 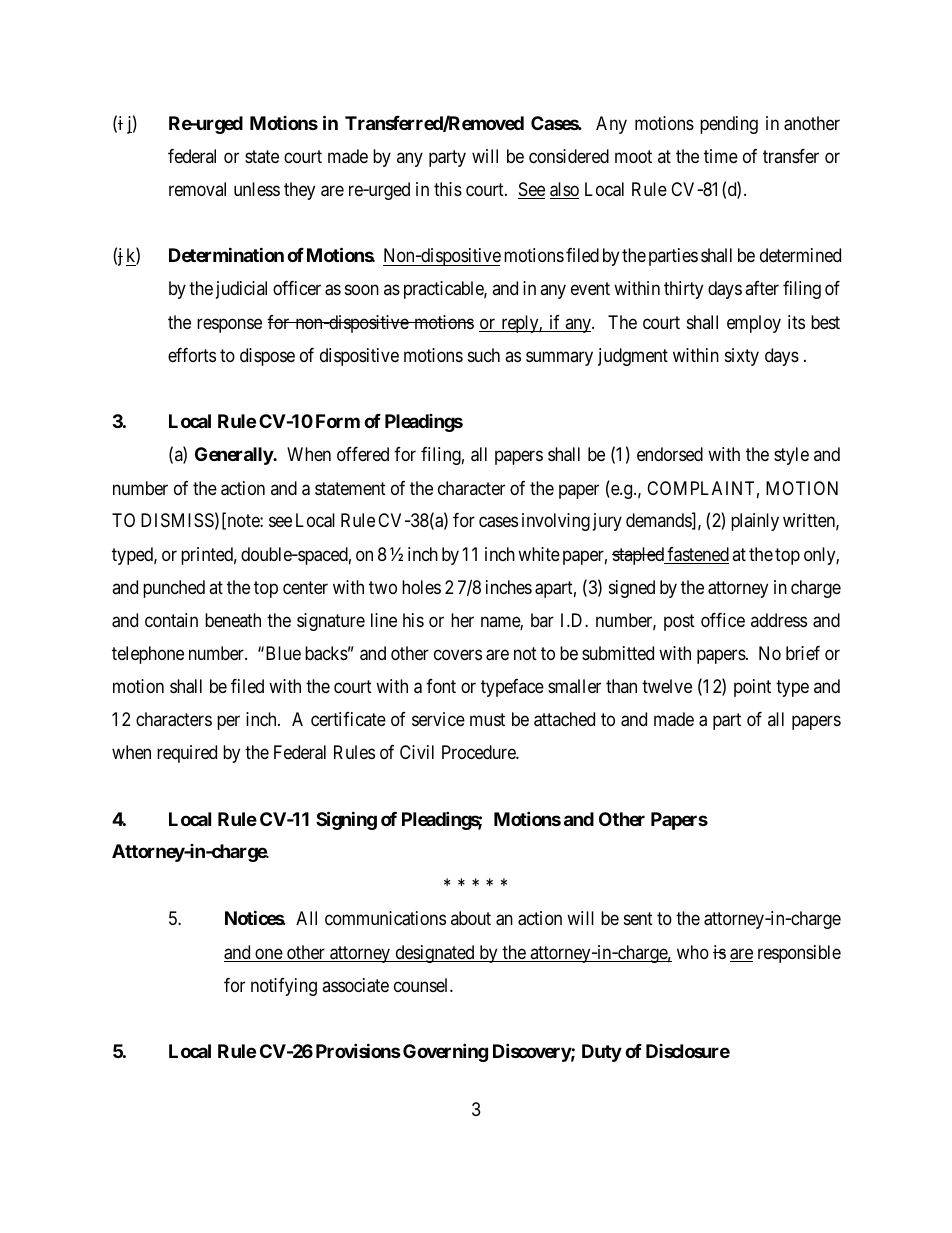 What do you see at coordinates (257, 189) in the image?
I see `unless` at bounding box center [257, 189].
